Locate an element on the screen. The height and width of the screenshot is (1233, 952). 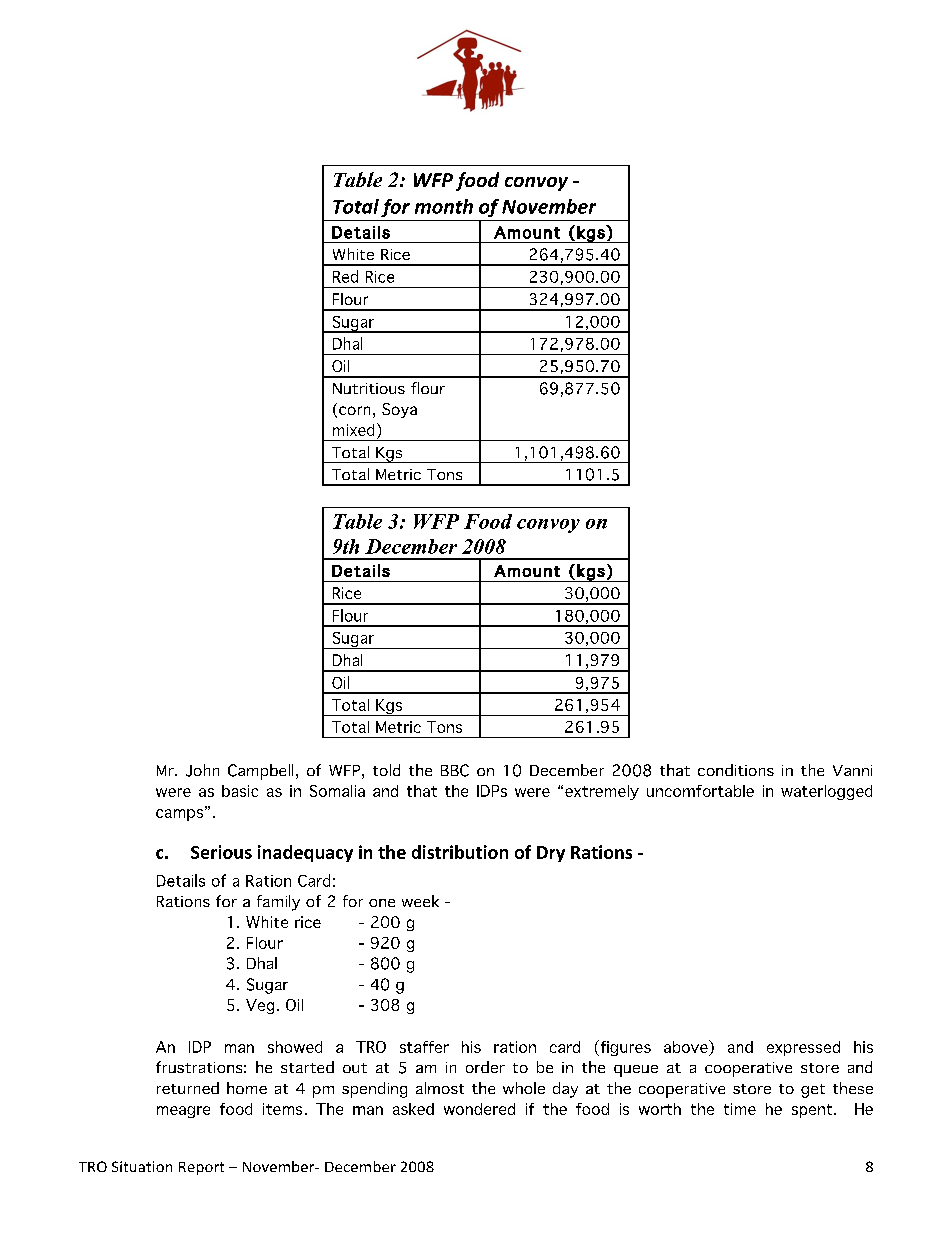
week is located at coordinates (420, 901).
